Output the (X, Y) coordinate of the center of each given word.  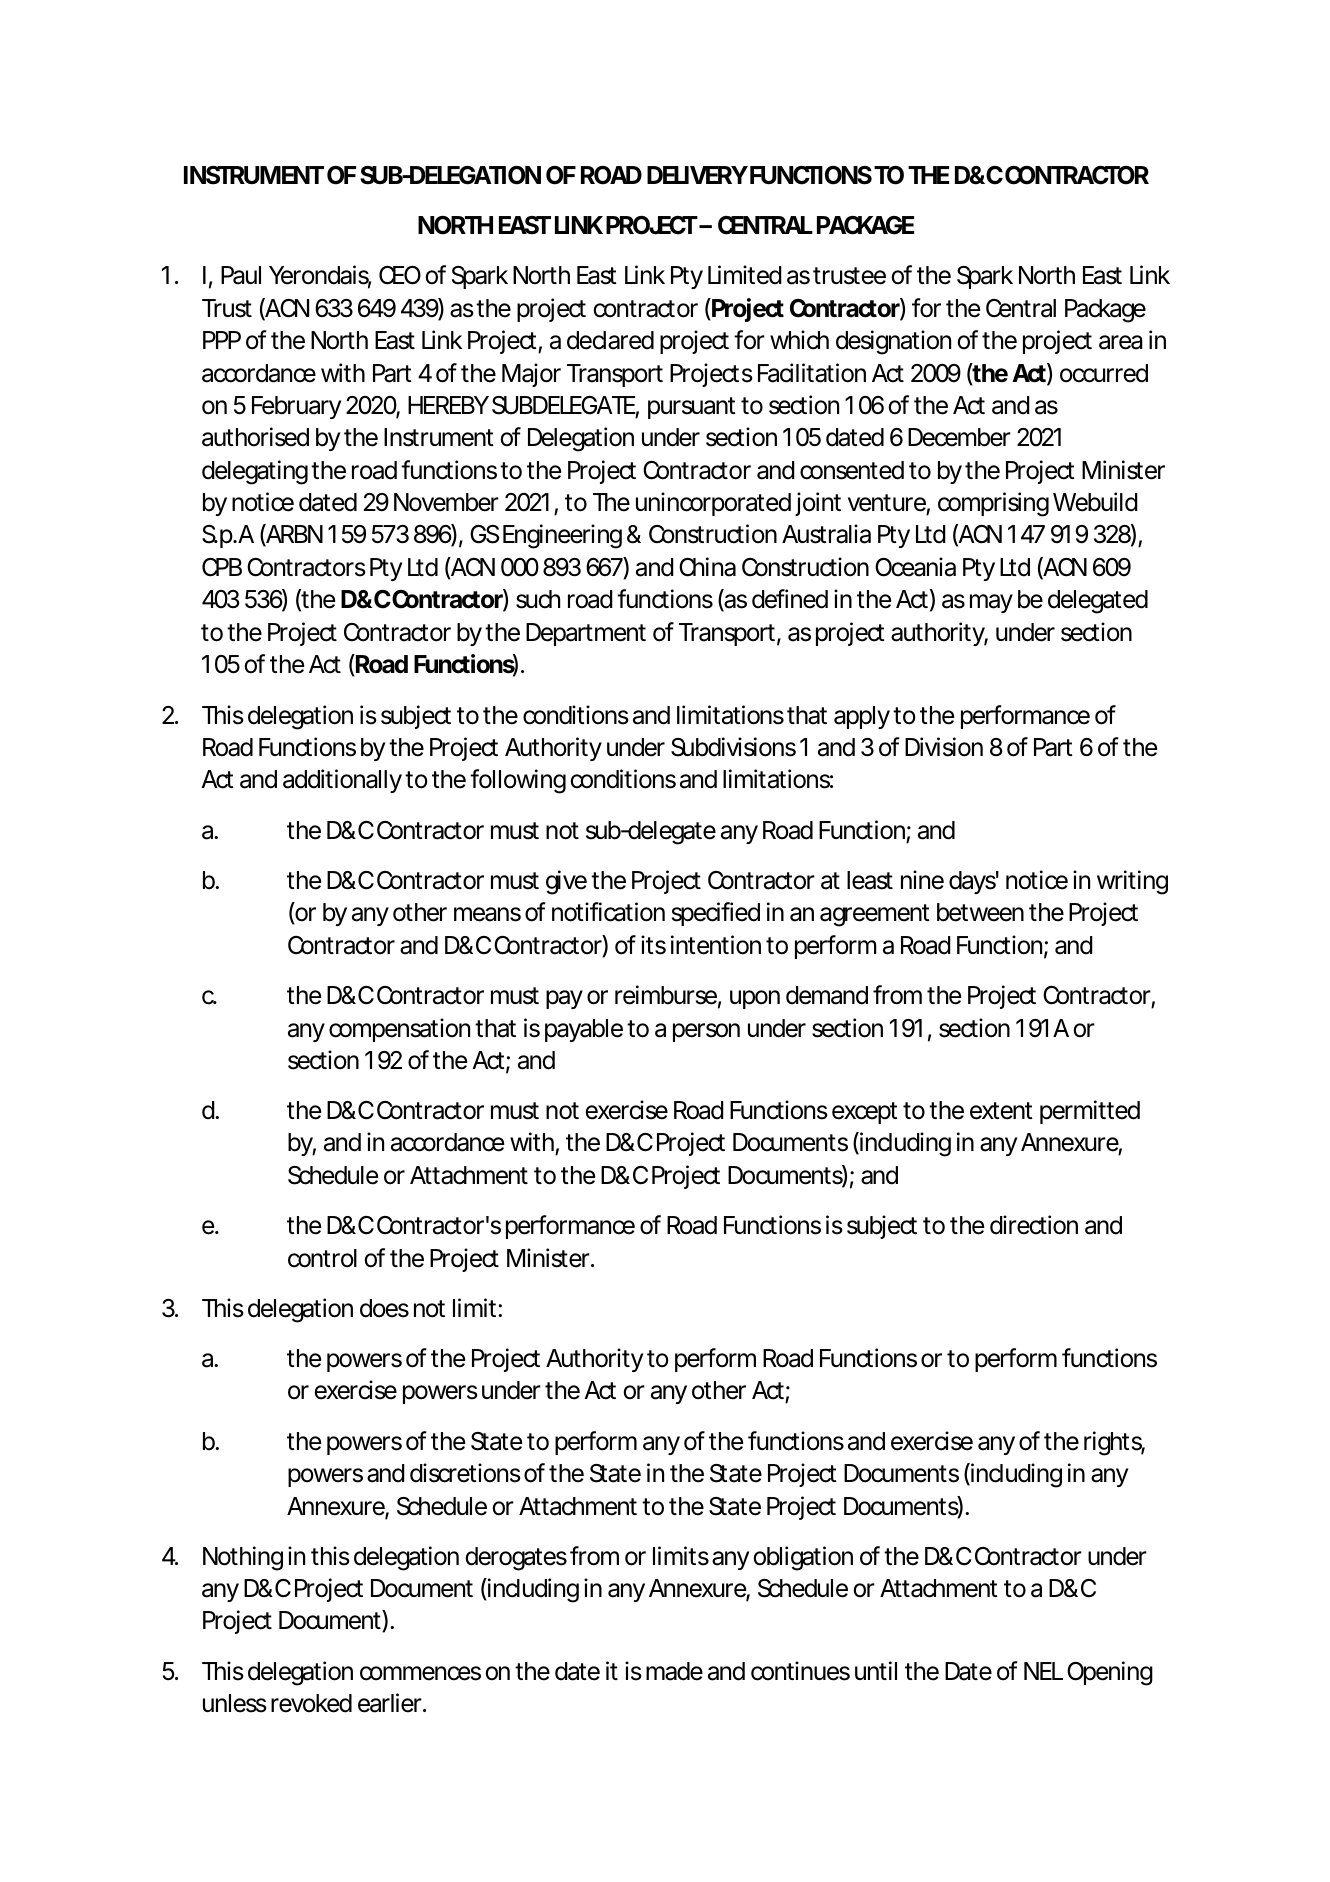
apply (862, 717)
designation (893, 342)
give (566, 882)
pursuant (692, 408)
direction (1034, 1225)
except (865, 1113)
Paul (241, 275)
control (322, 1258)
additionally (342, 781)
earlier (391, 1703)
